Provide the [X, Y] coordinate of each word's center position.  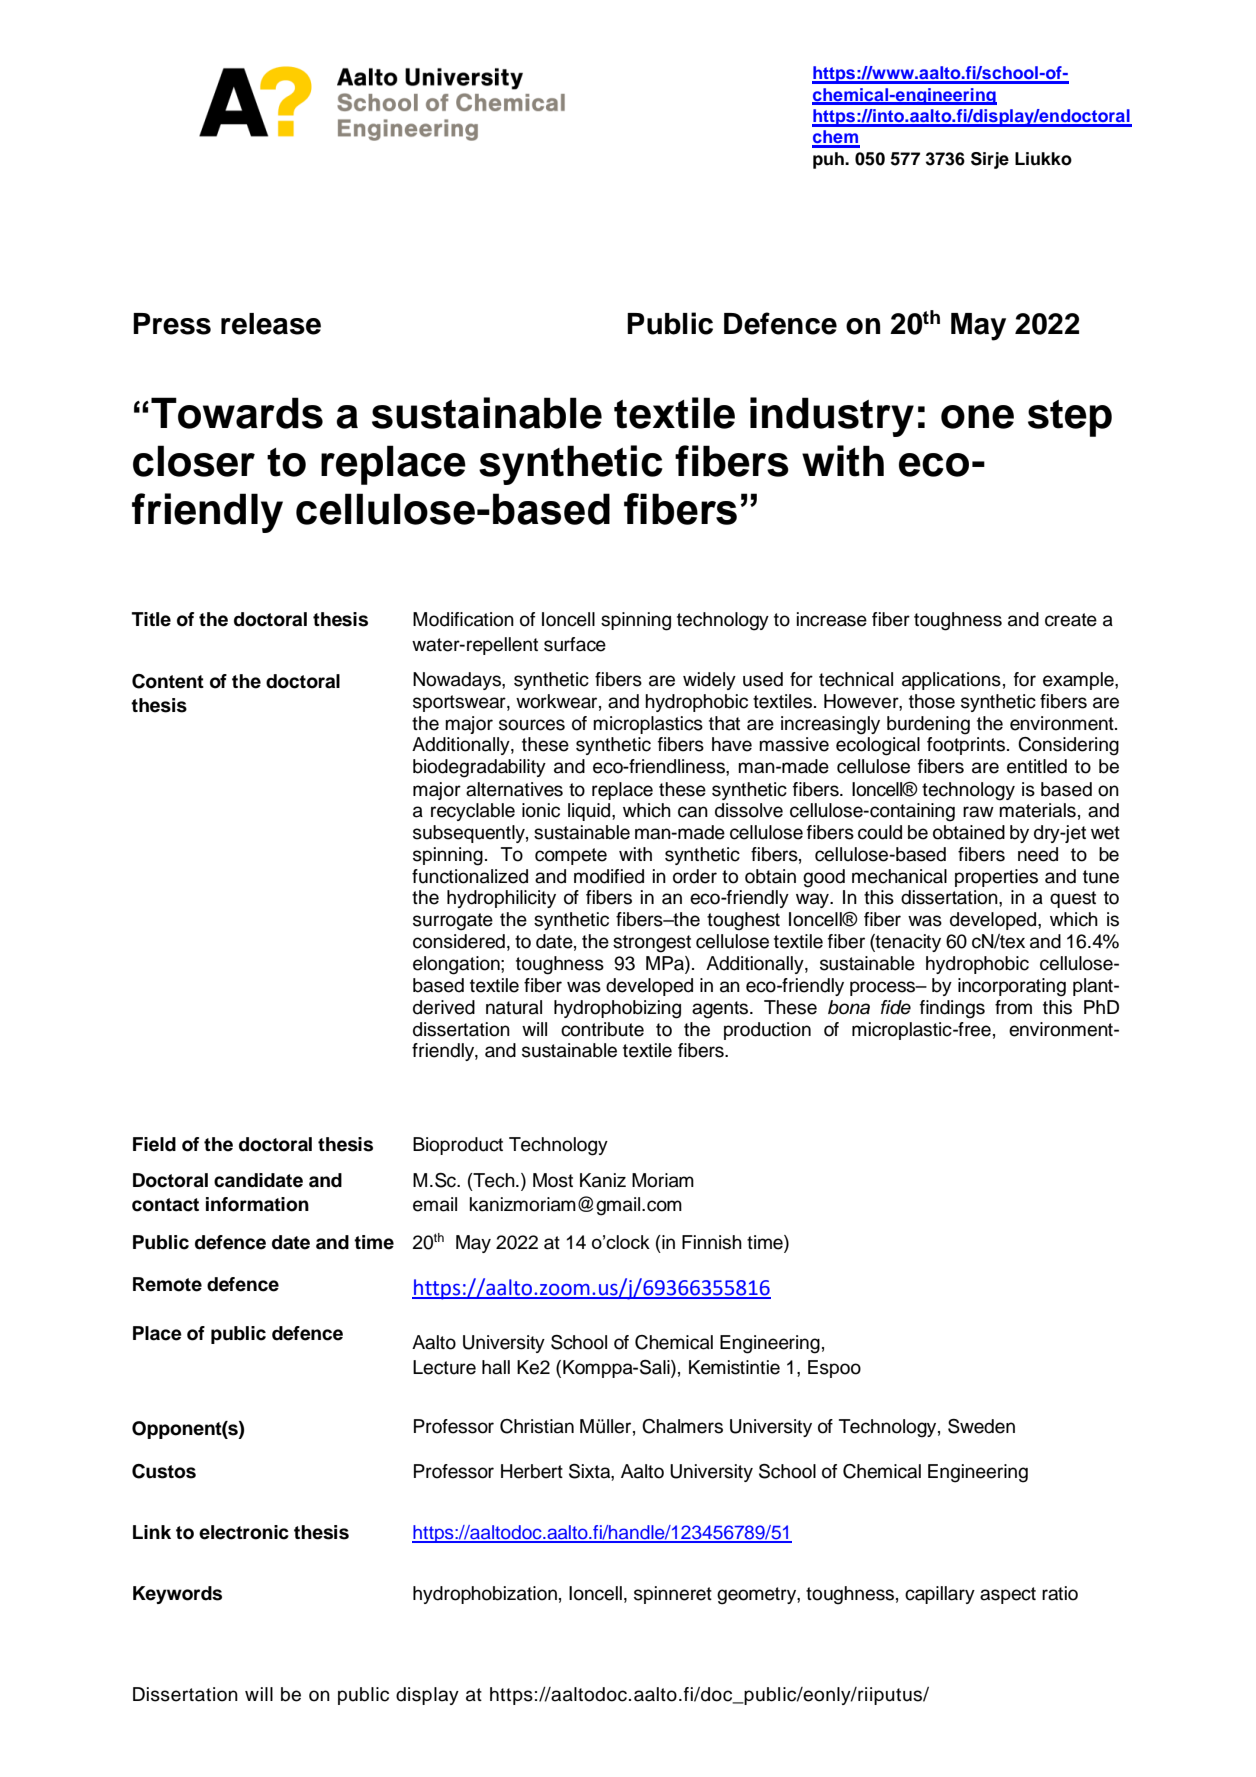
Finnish [712, 1242]
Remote [167, 1284]
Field [154, 1144]
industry [832, 417]
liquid [590, 812]
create [1071, 620]
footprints [966, 746]
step [1070, 418]
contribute [602, 1029]
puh [829, 160]
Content [168, 681]
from [1013, 1007]
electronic [244, 1532]
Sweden [981, 1426]
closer [194, 461]
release [271, 324]
